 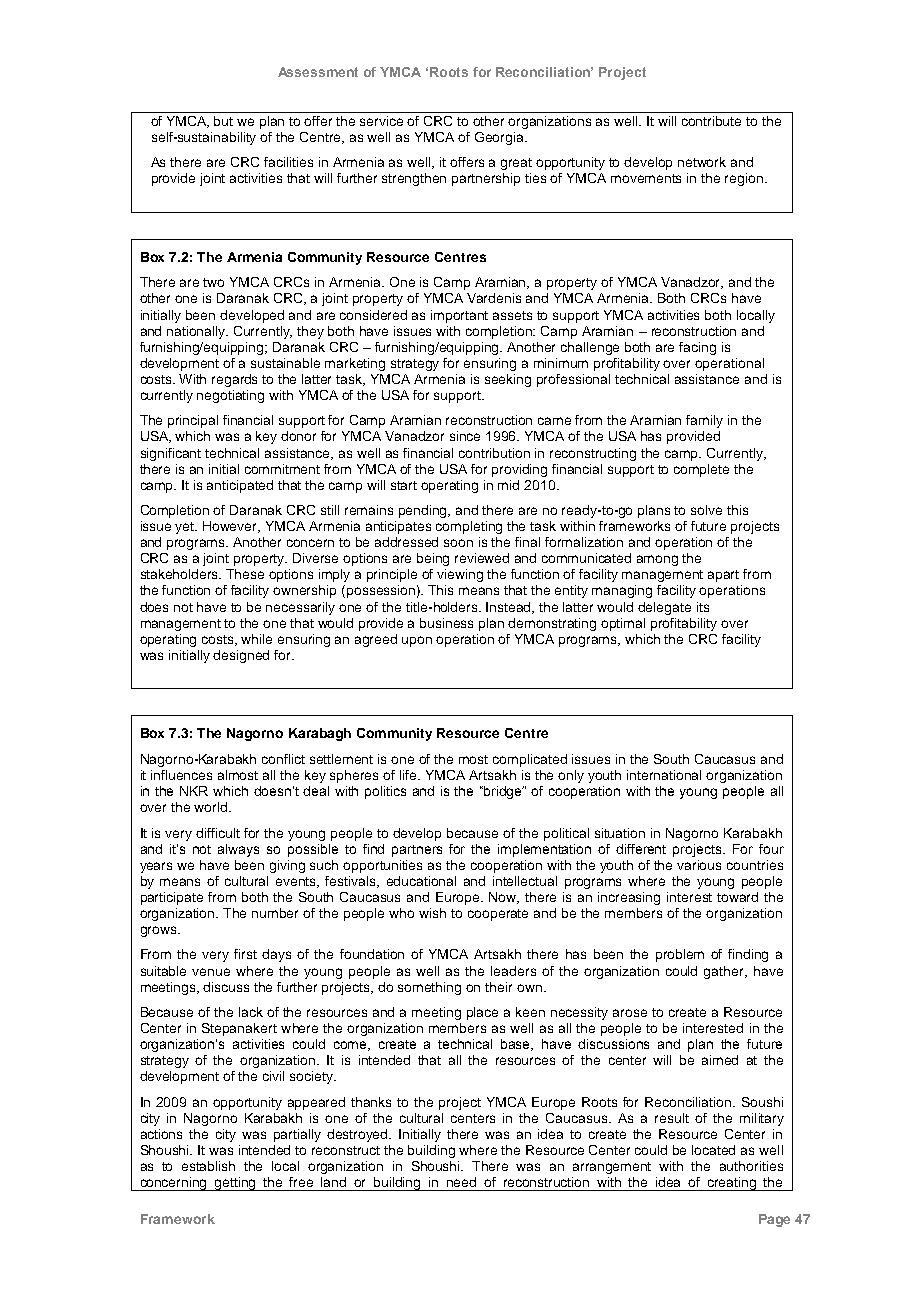 I want to click on contribute, so click(x=711, y=121).
